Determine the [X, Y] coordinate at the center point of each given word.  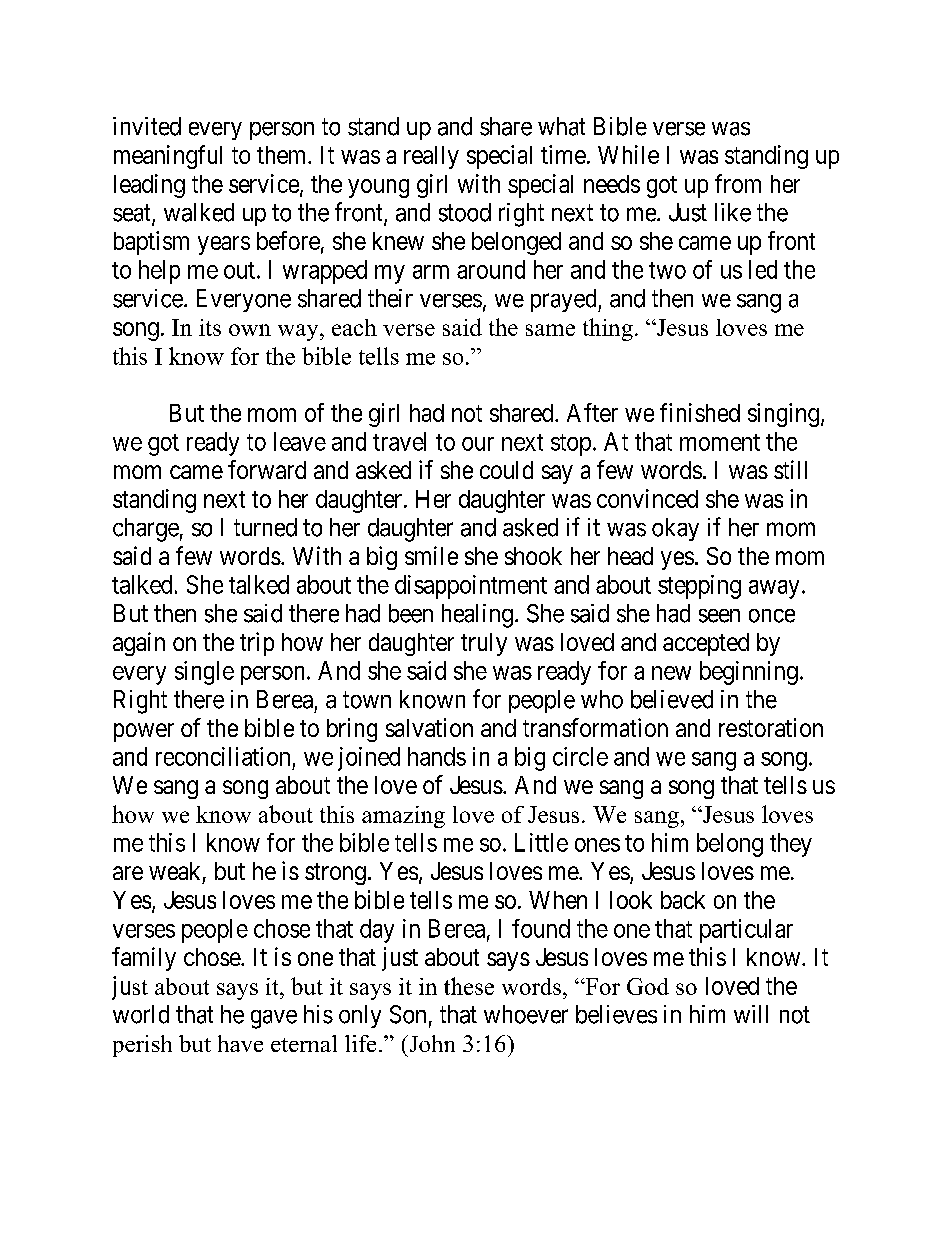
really [431, 157]
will [751, 1014]
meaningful [168, 157]
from [738, 183]
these [469, 986]
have [240, 1043]
